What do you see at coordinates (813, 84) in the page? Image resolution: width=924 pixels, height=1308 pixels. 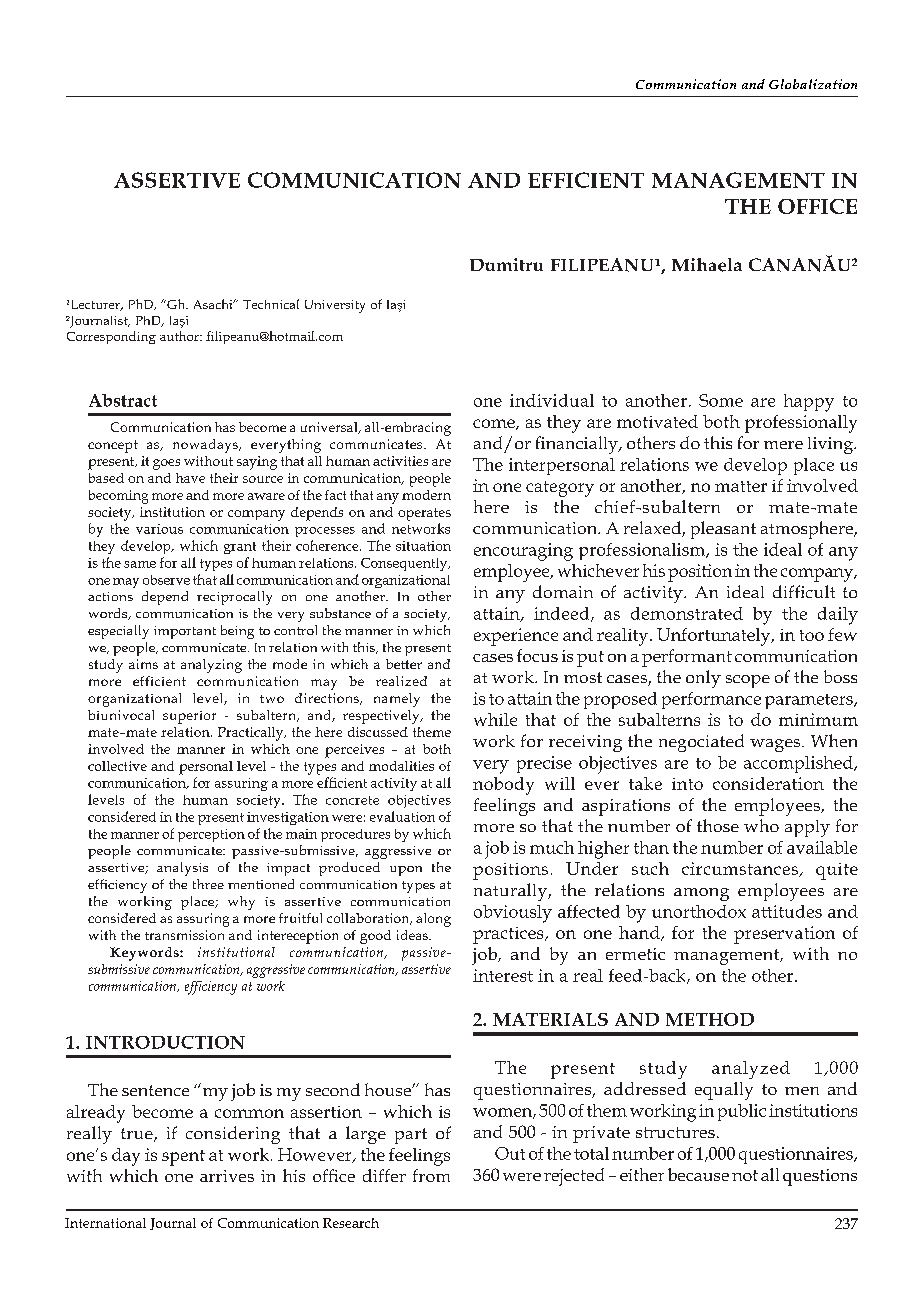 I see `Globalization` at bounding box center [813, 84].
